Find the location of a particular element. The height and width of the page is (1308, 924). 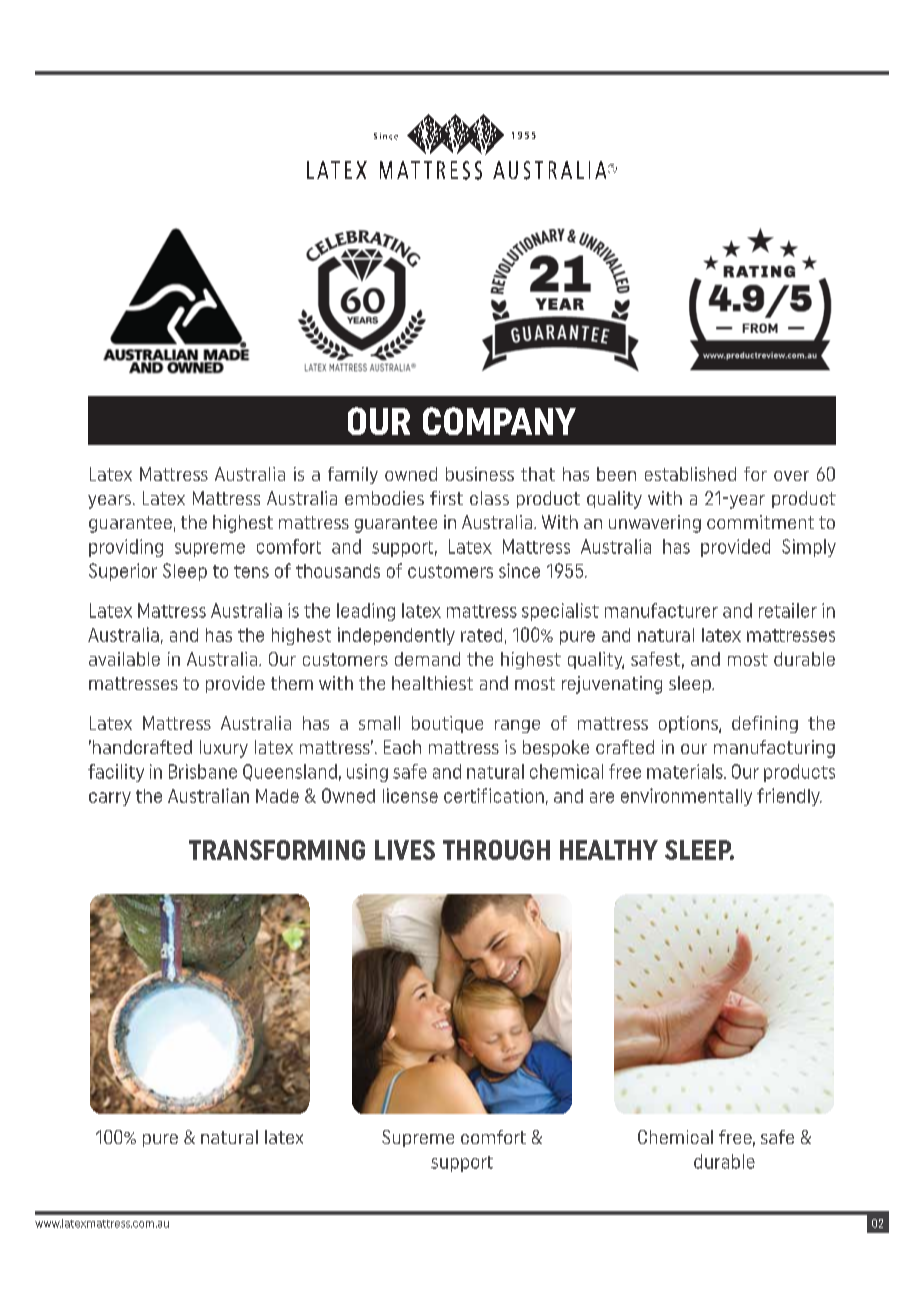

established is located at coordinates (690, 474).
